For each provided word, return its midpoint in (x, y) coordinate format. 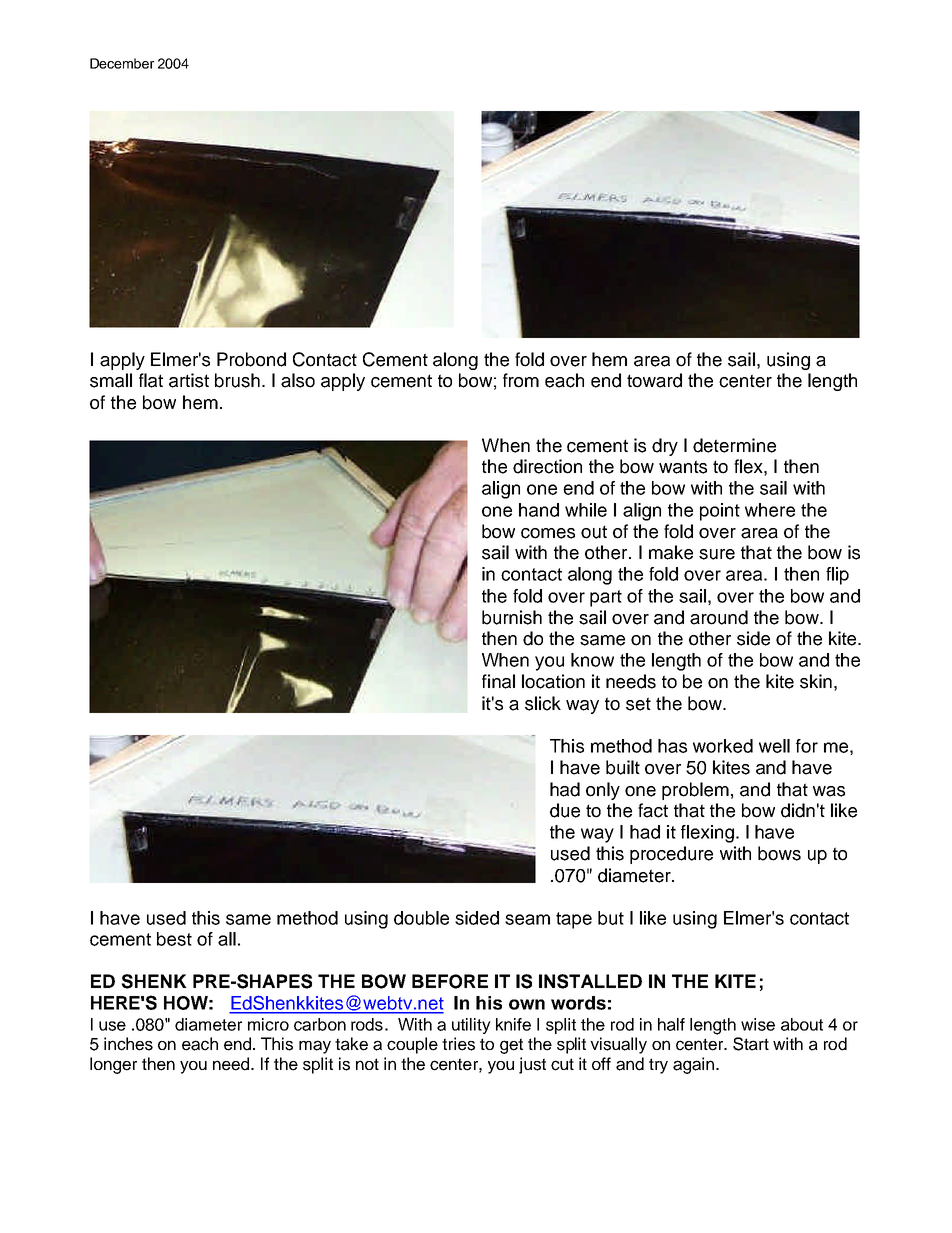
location (553, 681)
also (298, 380)
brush (237, 380)
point (720, 512)
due (565, 810)
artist (189, 380)
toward (654, 380)
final (498, 681)
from (521, 380)
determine (734, 445)
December (122, 63)
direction (547, 466)
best (174, 939)
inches (128, 1044)
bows (779, 853)
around (719, 617)
